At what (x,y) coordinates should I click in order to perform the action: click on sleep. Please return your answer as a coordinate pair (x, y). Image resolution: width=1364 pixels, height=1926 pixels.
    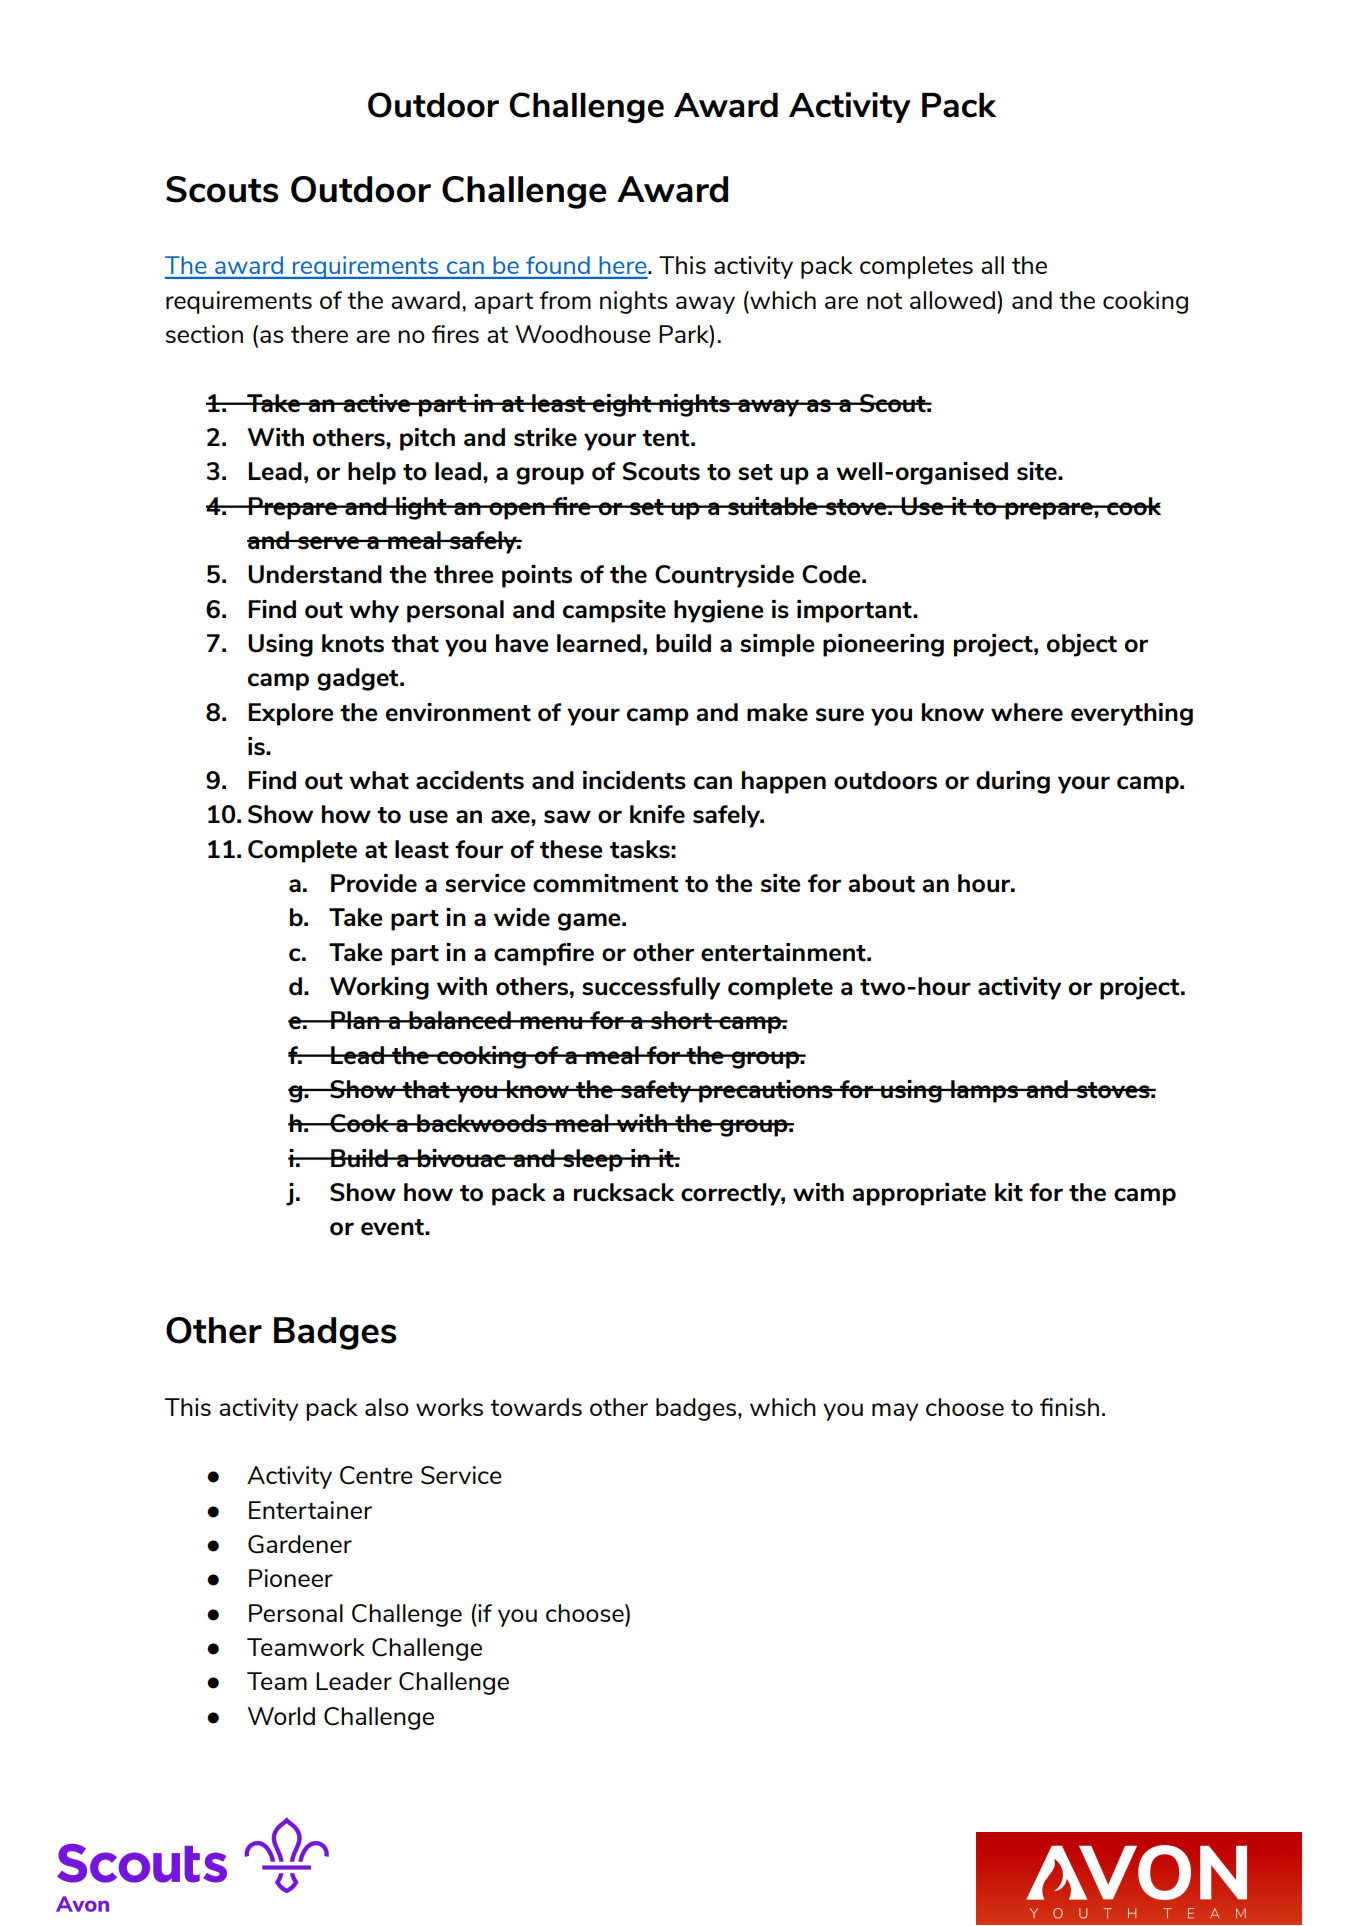
    Looking at the image, I should click on (593, 1160).
